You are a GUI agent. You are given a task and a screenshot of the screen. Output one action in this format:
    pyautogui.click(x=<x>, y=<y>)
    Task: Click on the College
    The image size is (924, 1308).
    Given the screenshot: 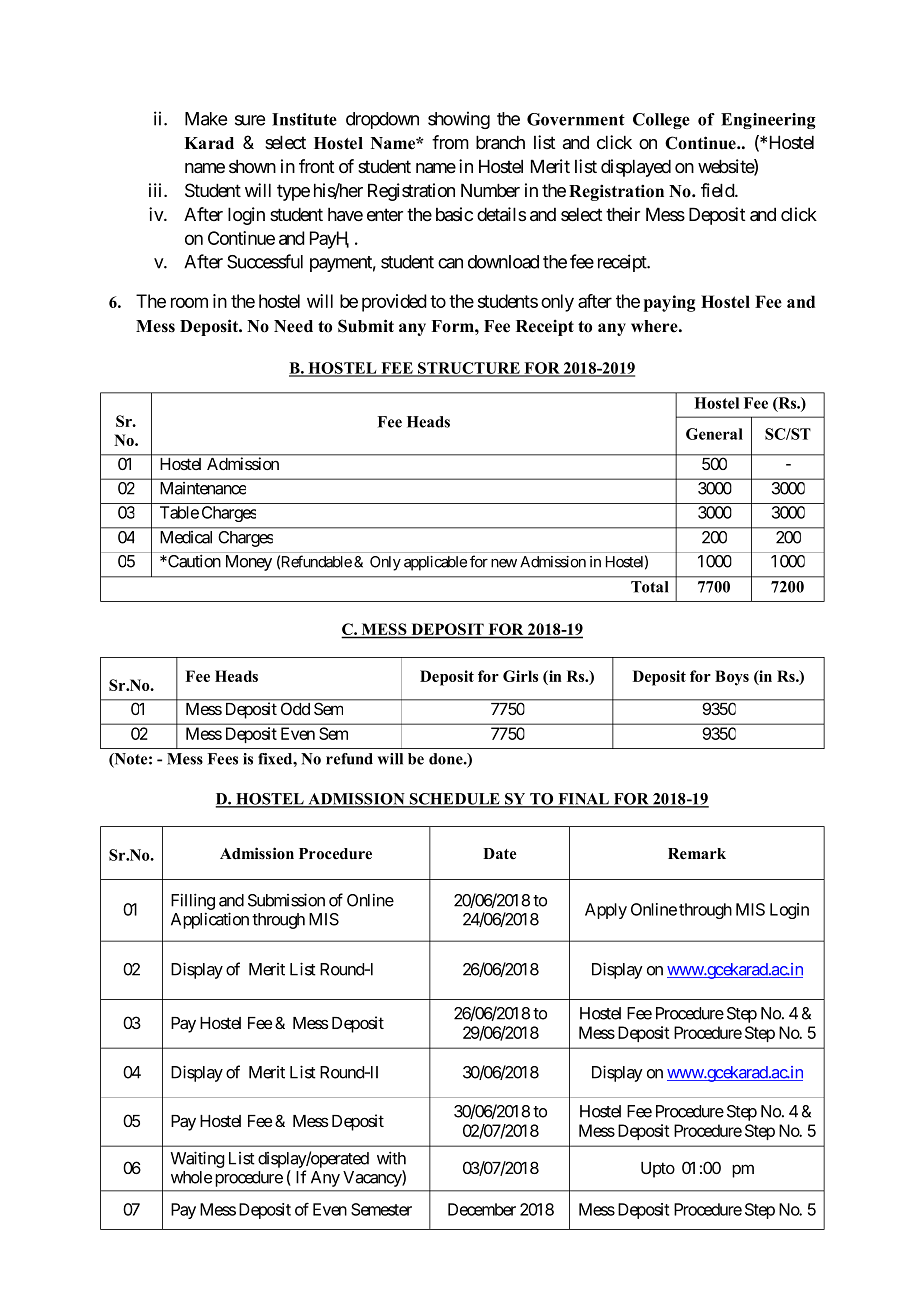 What is the action you would take?
    pyautogui.click(x=661, y=121)
